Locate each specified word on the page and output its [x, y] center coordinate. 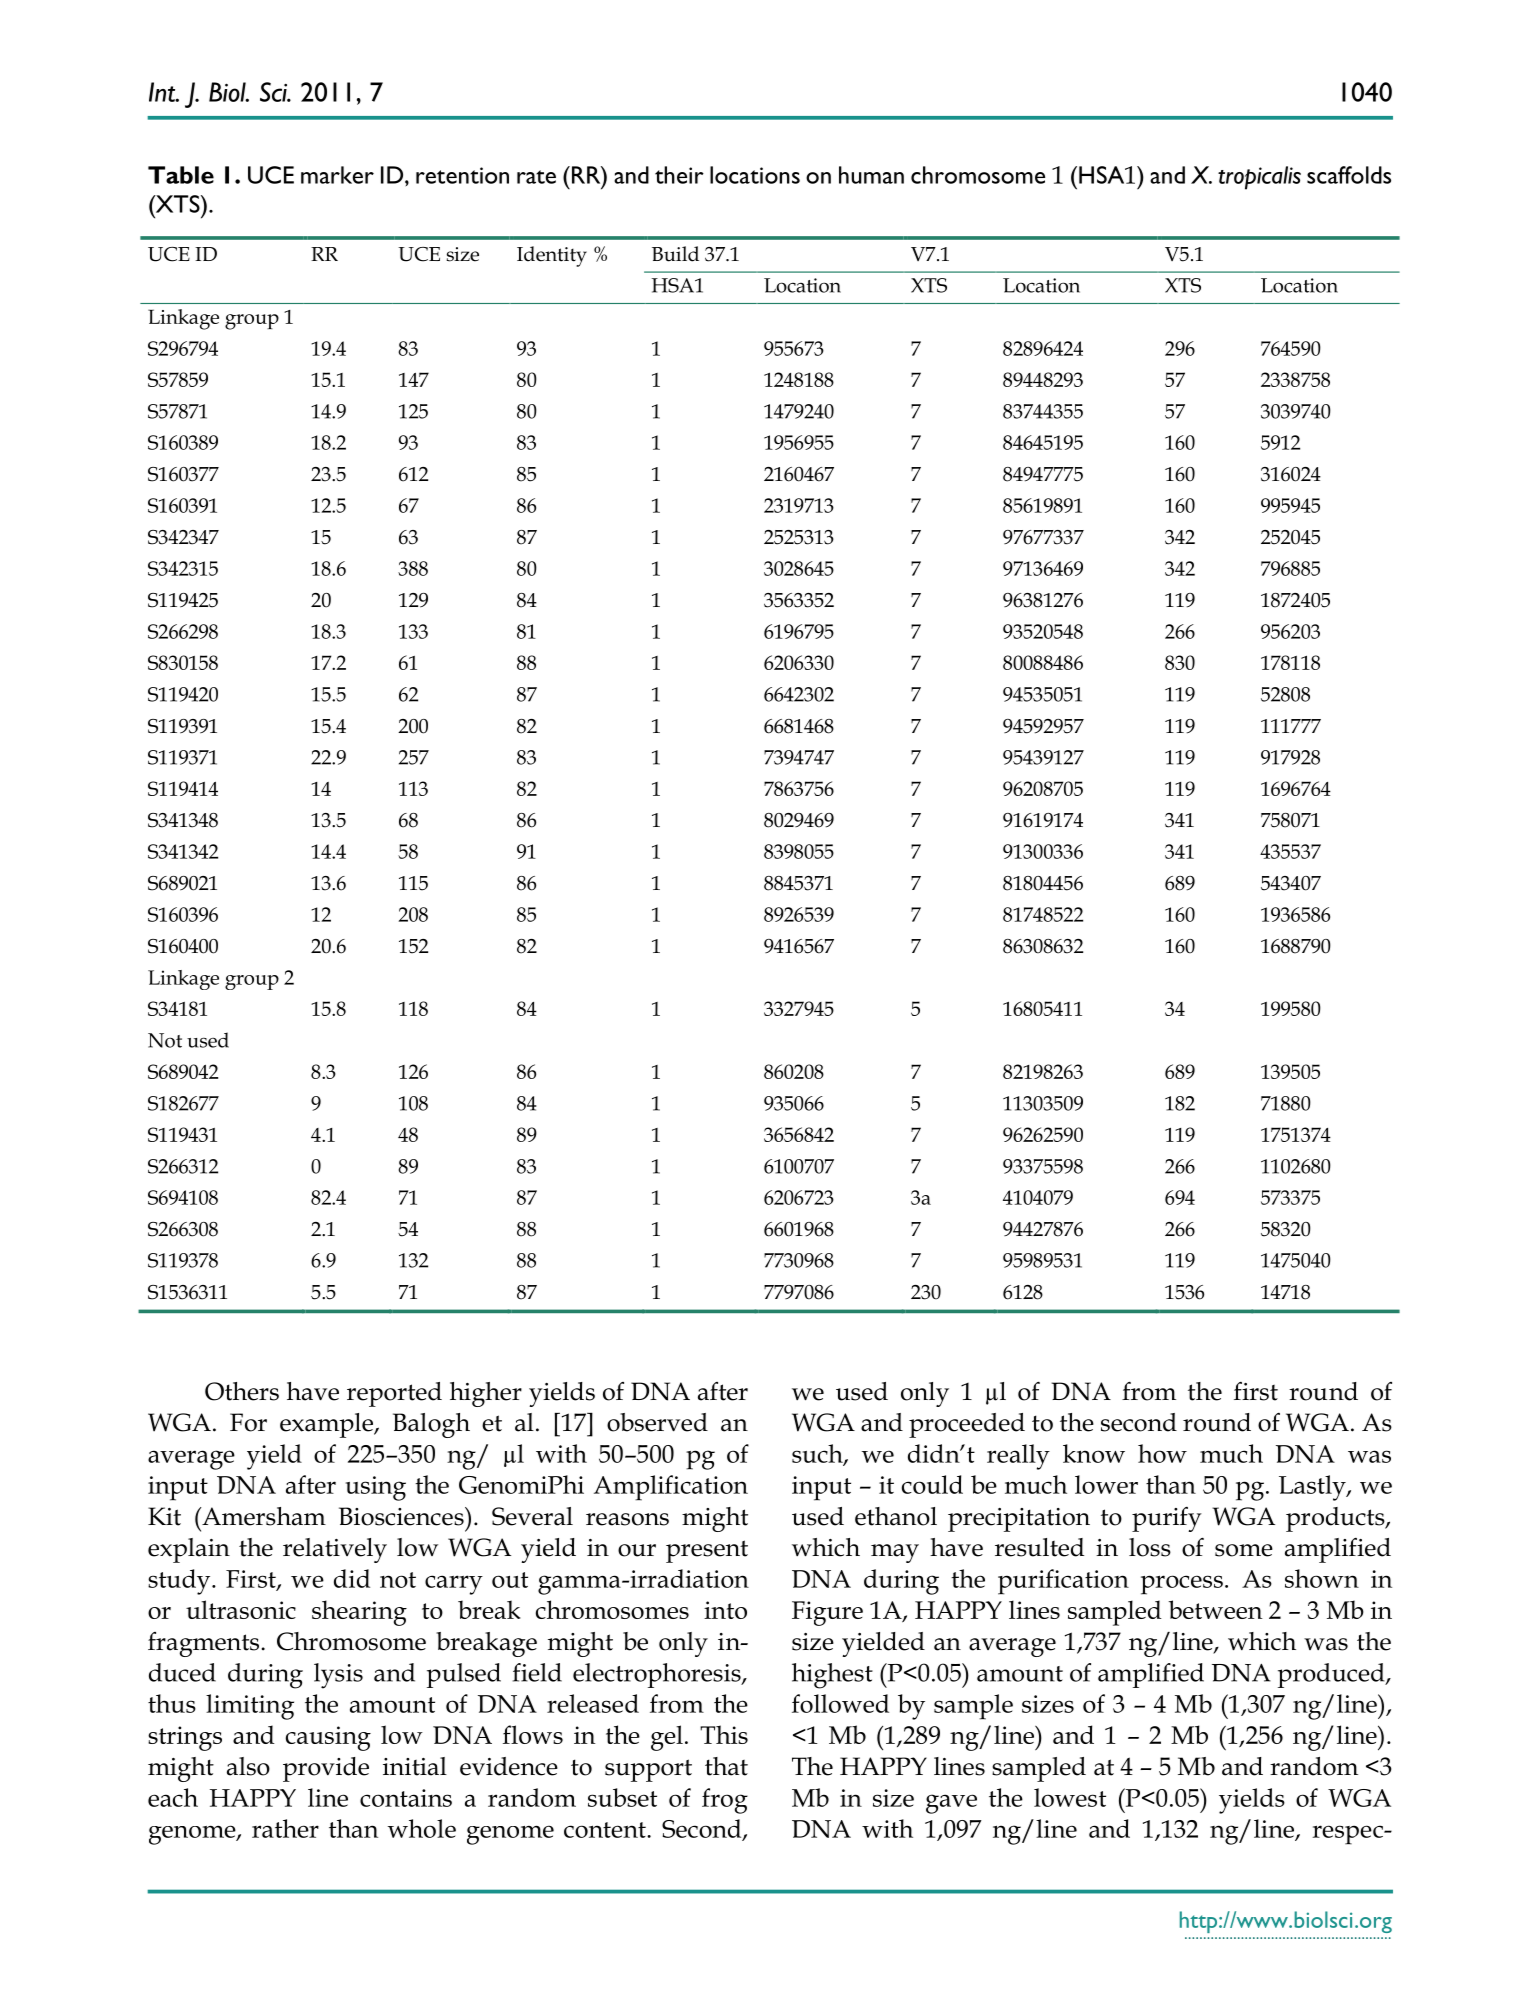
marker [337, 175]
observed [657, 1422]
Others [242, 1391]
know [1094, 1453]
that [726, 1766]
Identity [552, 256]
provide [326, 1769]
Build [675, 254]
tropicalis [1259, 178]
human [871, 175]
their [679, 175]
